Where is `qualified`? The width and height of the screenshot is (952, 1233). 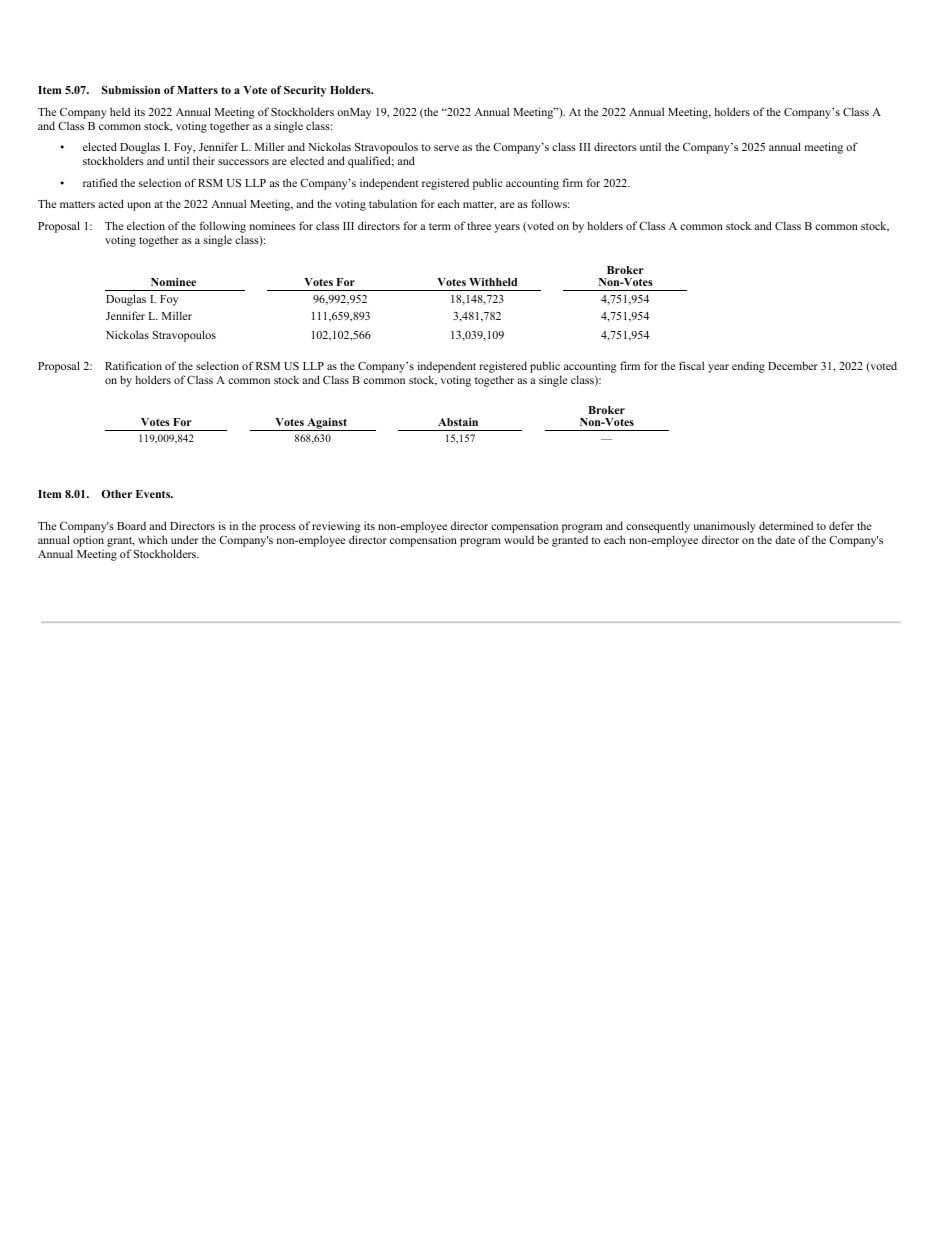
qualified is located at coordinates (371, 162).
